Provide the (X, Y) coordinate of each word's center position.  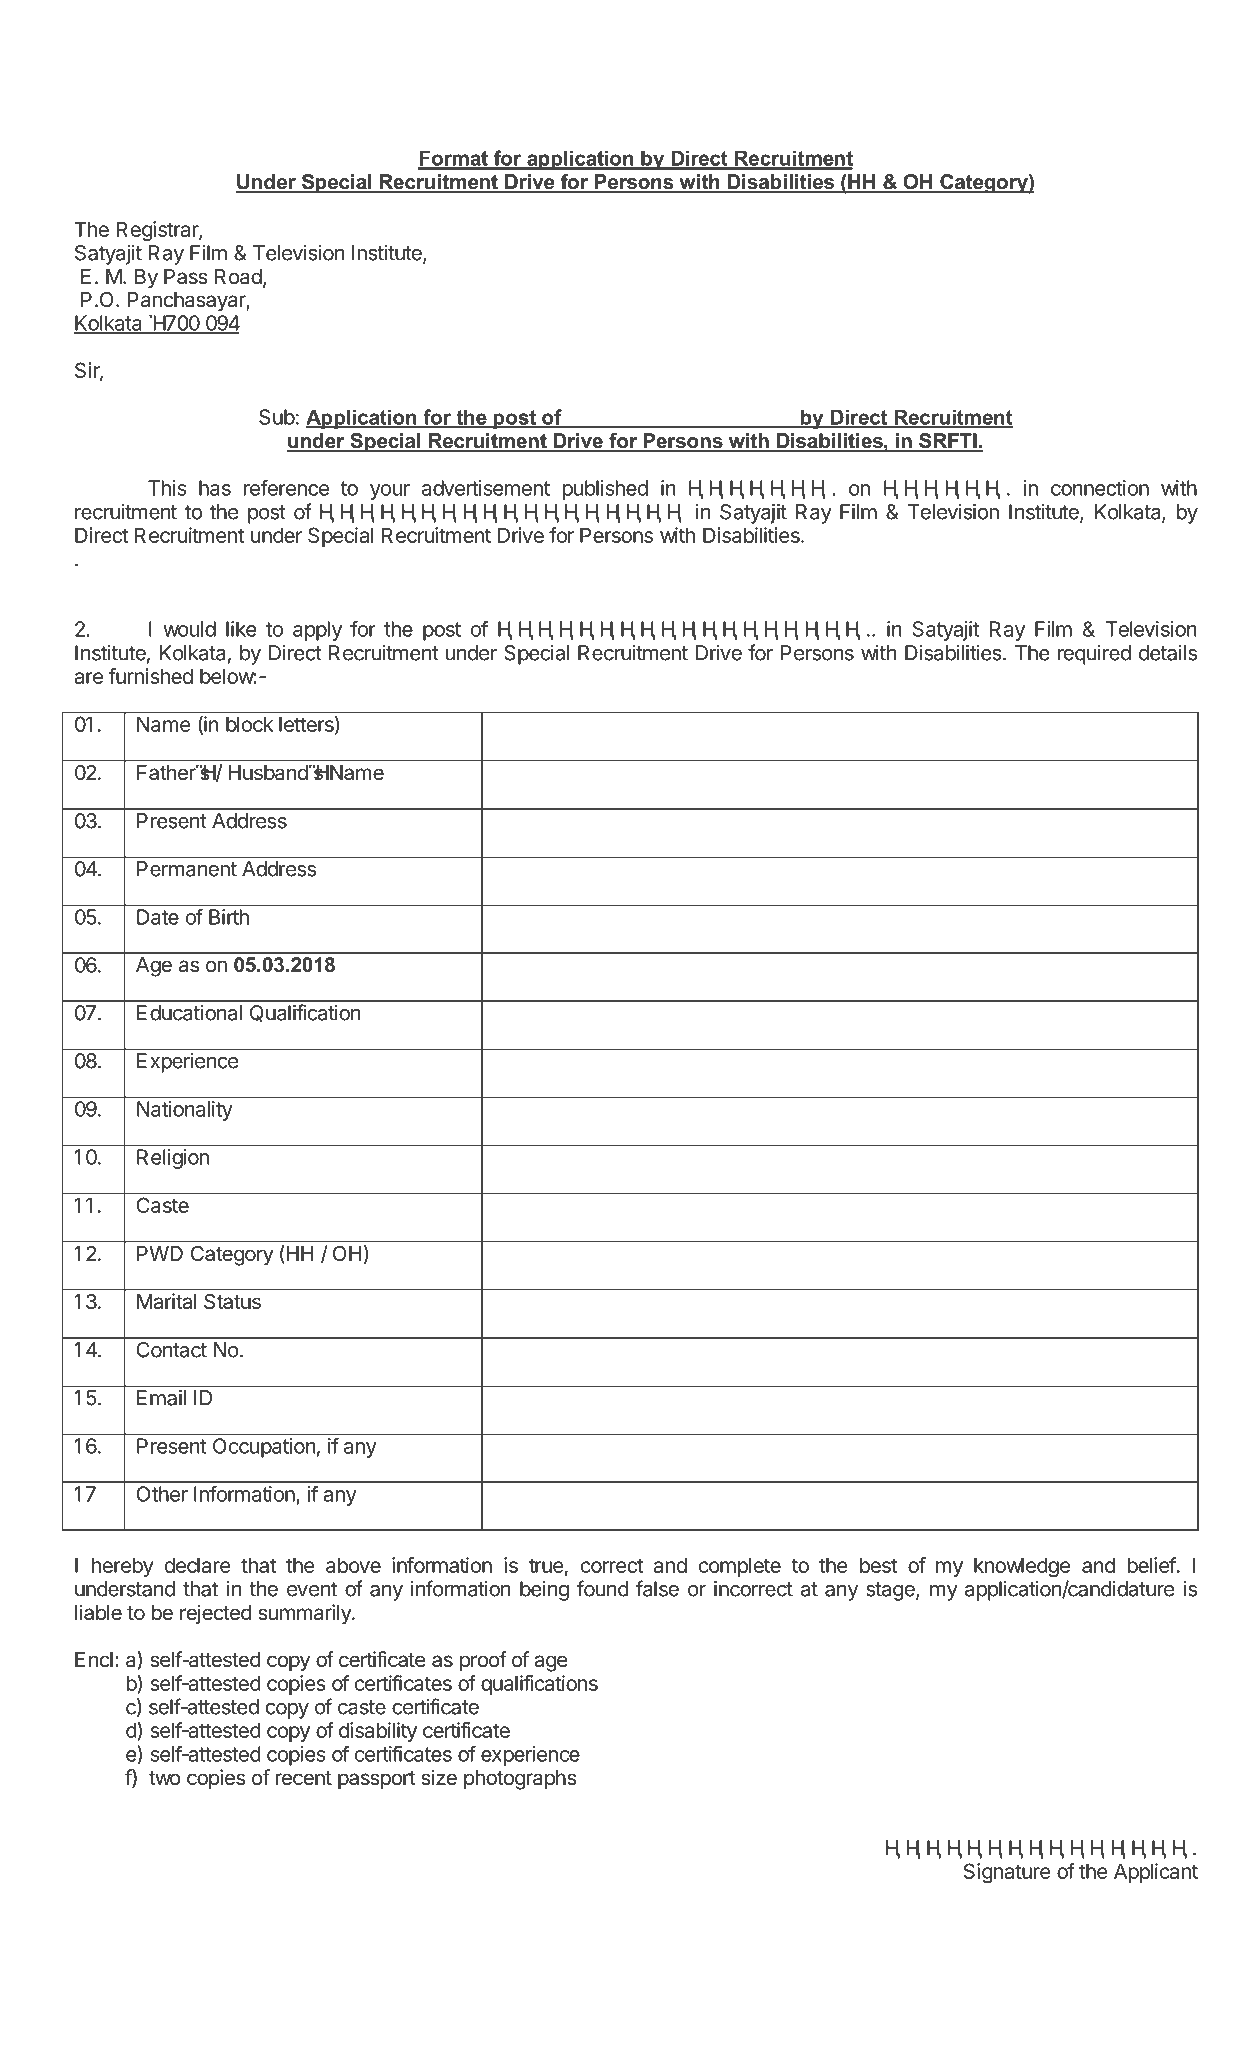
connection (1100, 488)
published (605, 490)
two (165, 1778)
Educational (189, 1013)
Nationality (185, 1111)
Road (238, 277)
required (1094, 655)
